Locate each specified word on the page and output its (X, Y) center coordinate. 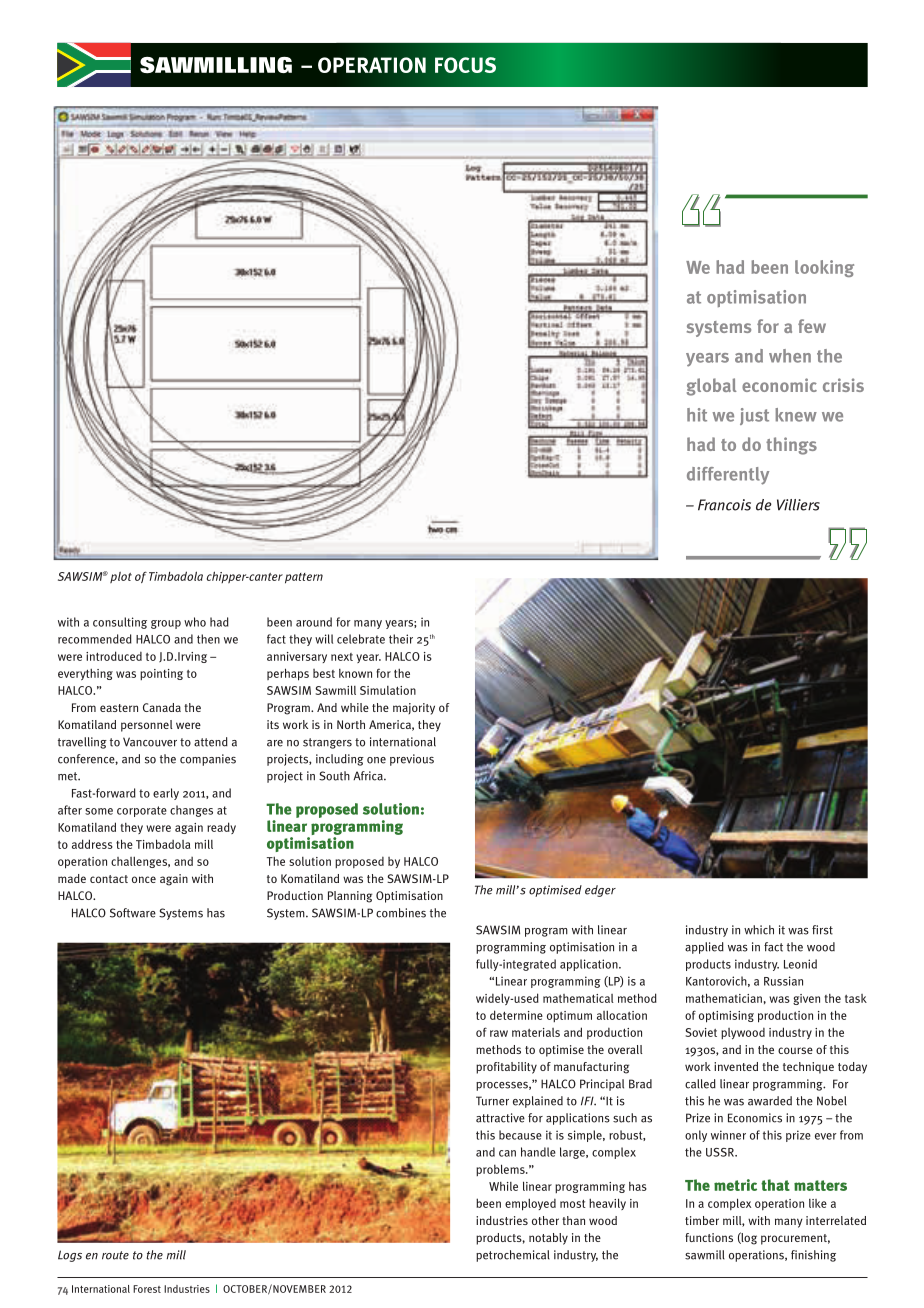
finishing (813, 1256)
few (812, 326)
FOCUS (465, 65)
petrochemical (513, 1256)
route (115, 1255)
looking (824, 268)
